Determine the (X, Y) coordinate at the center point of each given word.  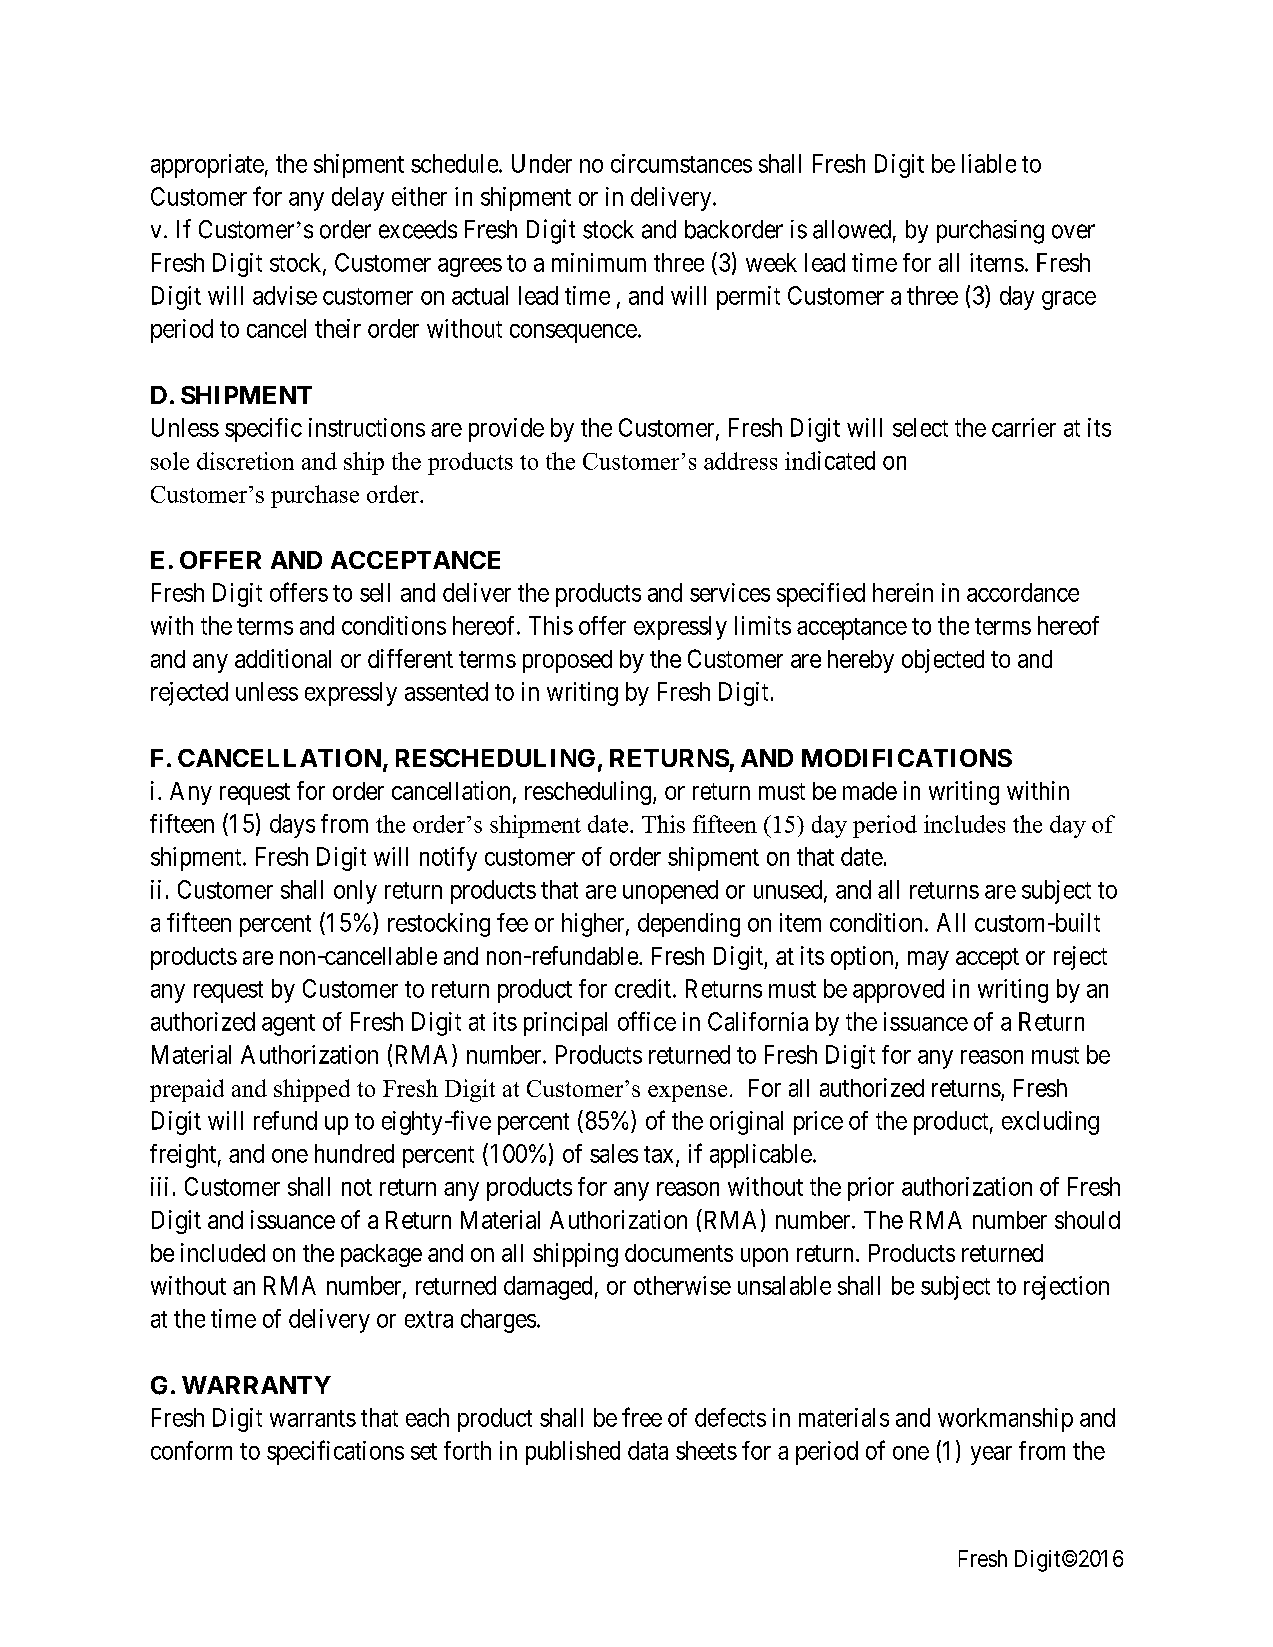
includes (964, 824)
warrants (313, 1418)
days (292, 826)
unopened (670, 892)
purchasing (990, 232)
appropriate (207, 166)
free (642, 1417)
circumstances (681, 163)
